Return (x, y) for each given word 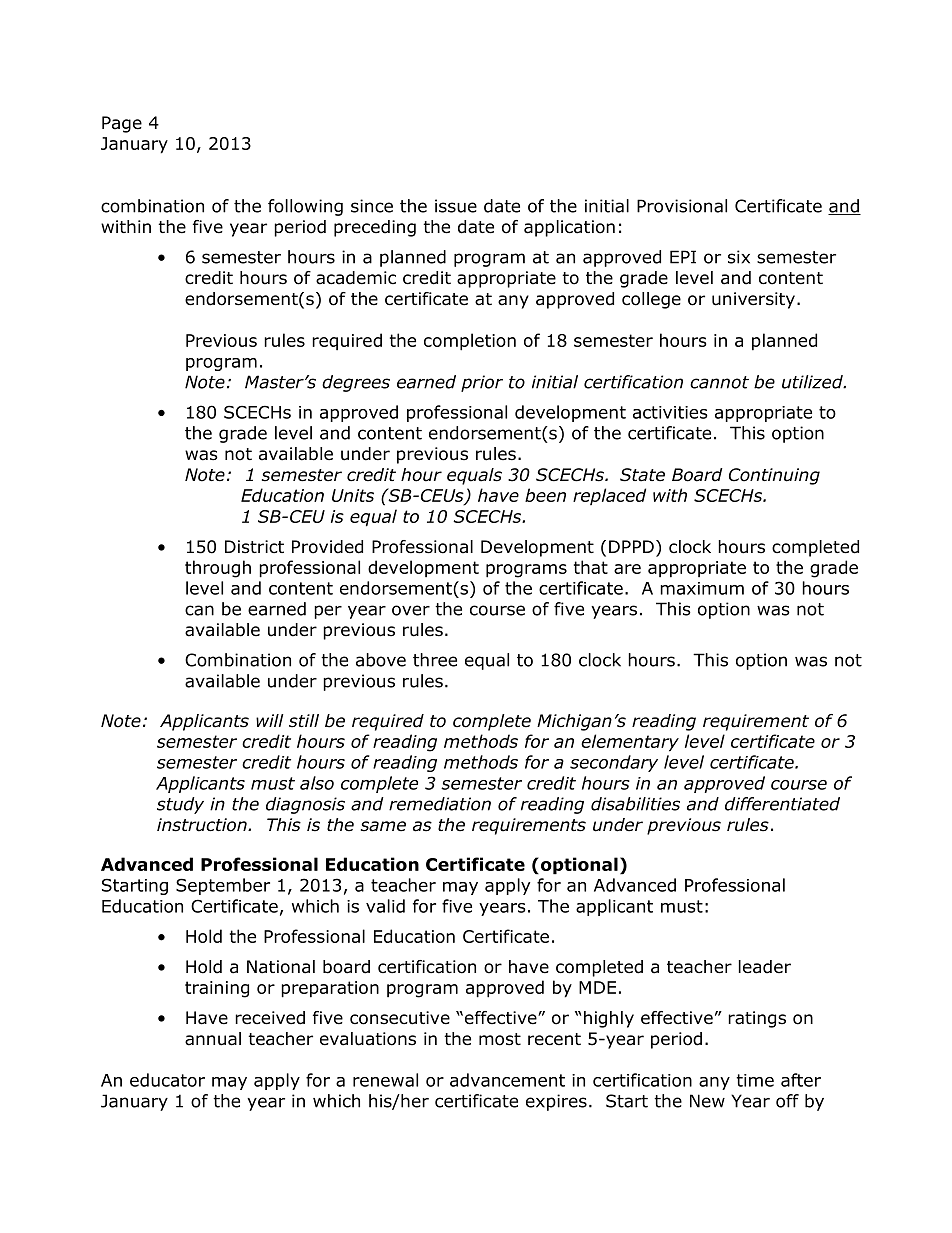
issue (456, 206)
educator (167, 1080)
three (435, 660)
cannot (719, 382)
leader (765, 967)
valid (385, 906)
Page (122, 124)
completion (470, 342)
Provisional (682, 206)
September (223, 886)
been (545, 495)
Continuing (774, 476)
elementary (630, 743)
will (270, 720)
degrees (356, 383)
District (254, 547)
